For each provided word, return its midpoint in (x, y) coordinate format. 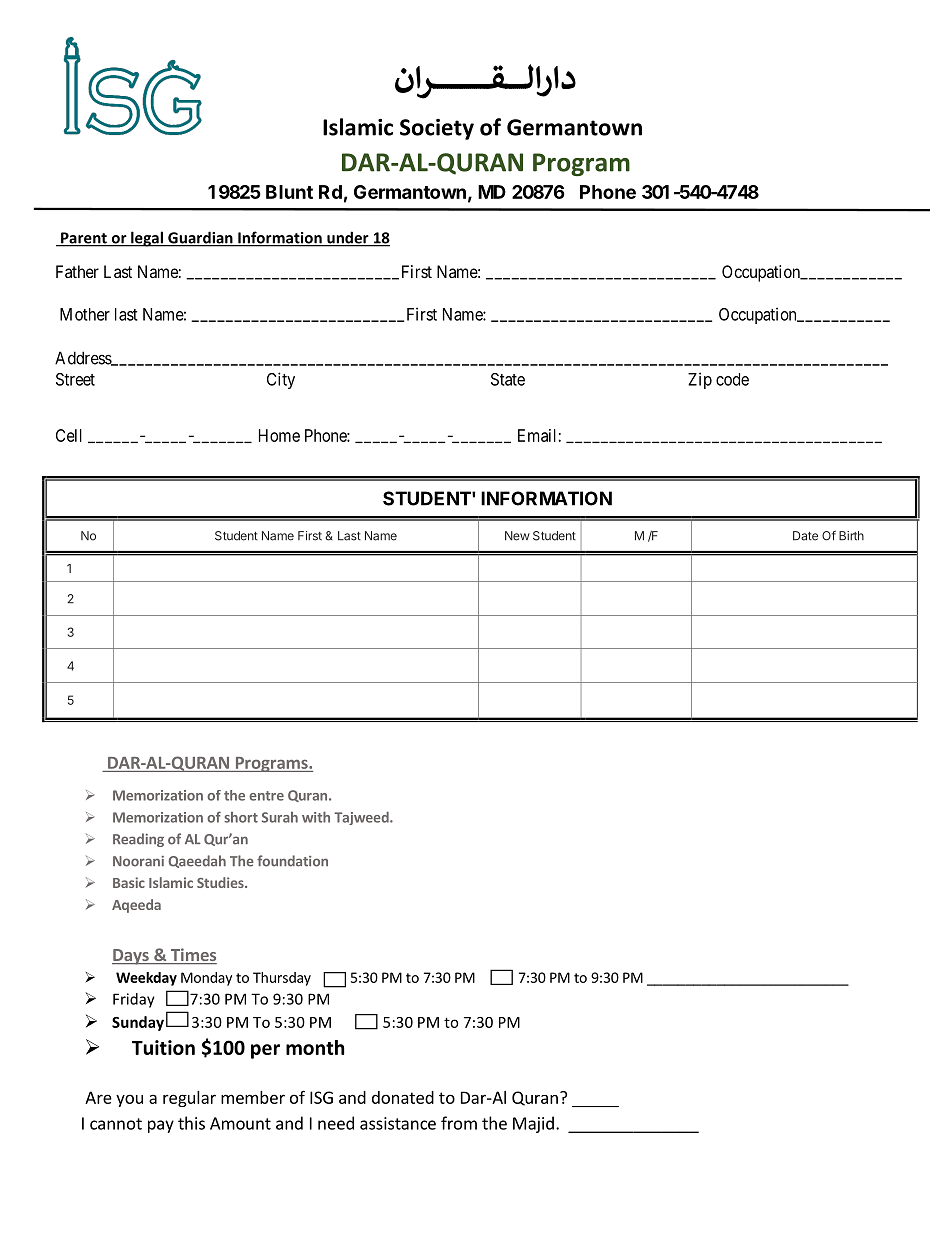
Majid (533, 1124)
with (316, 817)
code (732, 379)
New (517, 536)
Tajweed (362, 818)
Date (805, 536)
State (508, 379)
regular (189, 1099)
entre (266, 796)
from (459, 1123)
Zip (700, 380)
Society (437, 129)
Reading (138, 840)
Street (75, 379)
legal (147, 239)
